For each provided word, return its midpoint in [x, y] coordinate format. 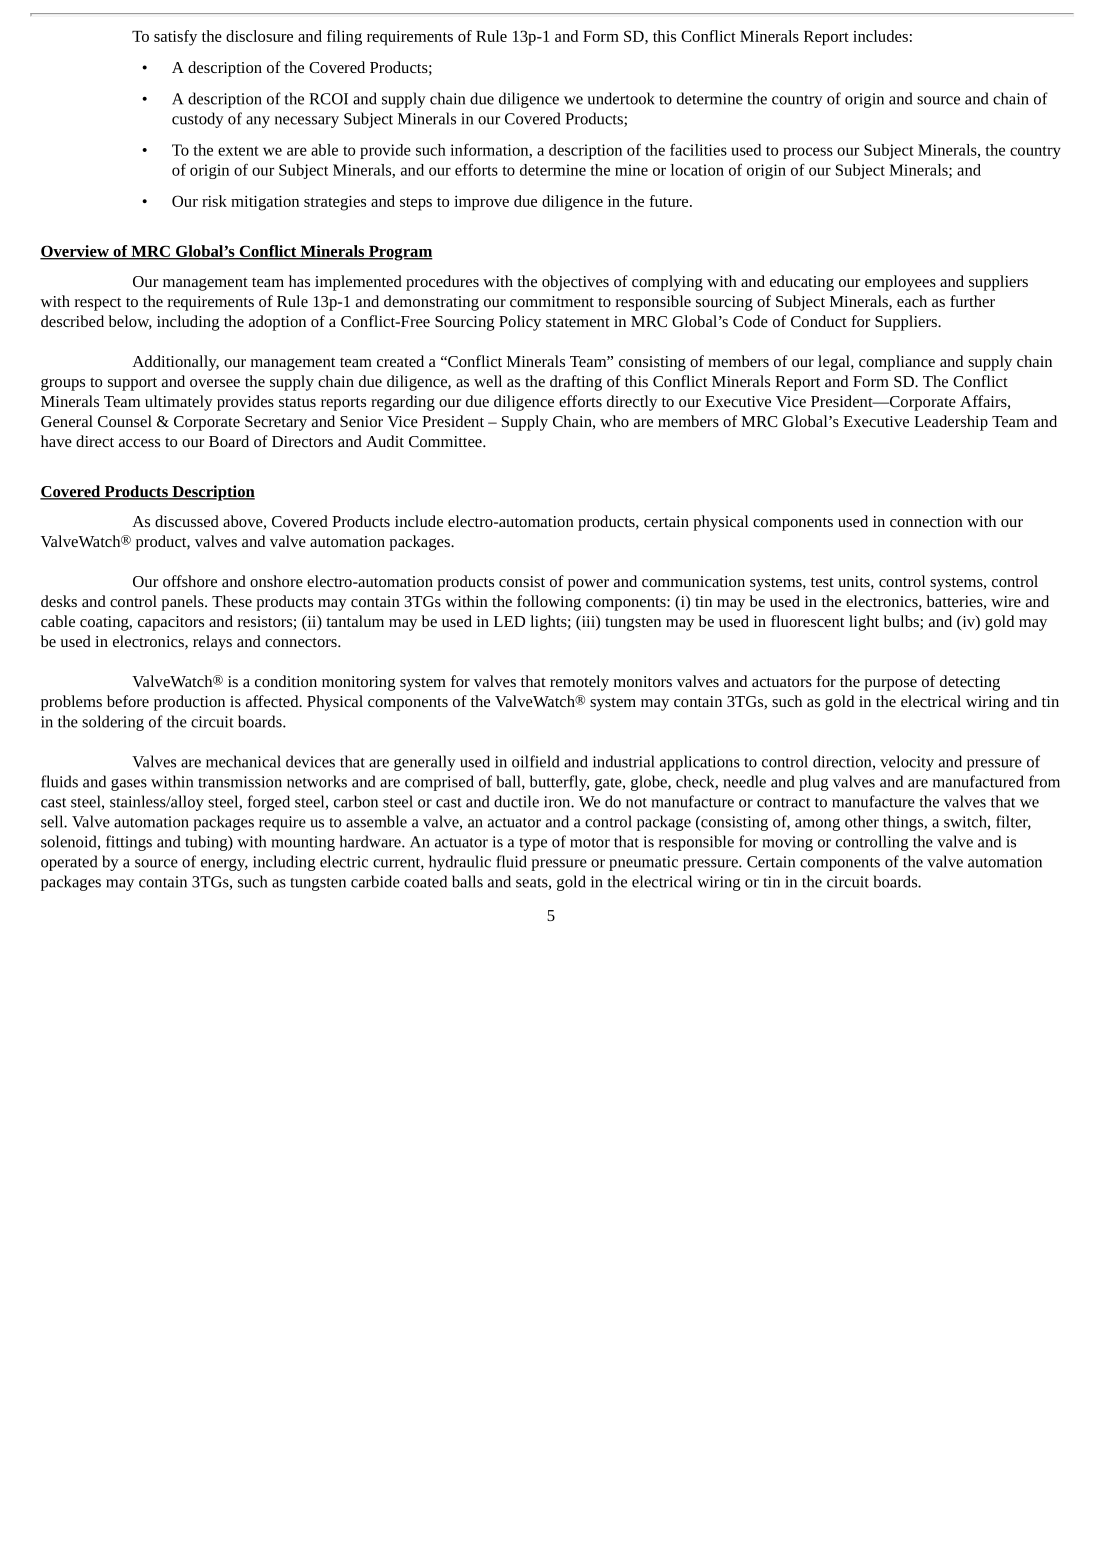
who [614, 421]
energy [224, 865]
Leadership [951, 423]
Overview [75, 252]
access [139, 443]
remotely [579, 683]
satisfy [175, 38]
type [533, 844]
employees [900, 283]
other [862, 821]
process [808, 153]
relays [212, 643]
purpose [890, 685]
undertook [621, 98]
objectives [575, 283]
